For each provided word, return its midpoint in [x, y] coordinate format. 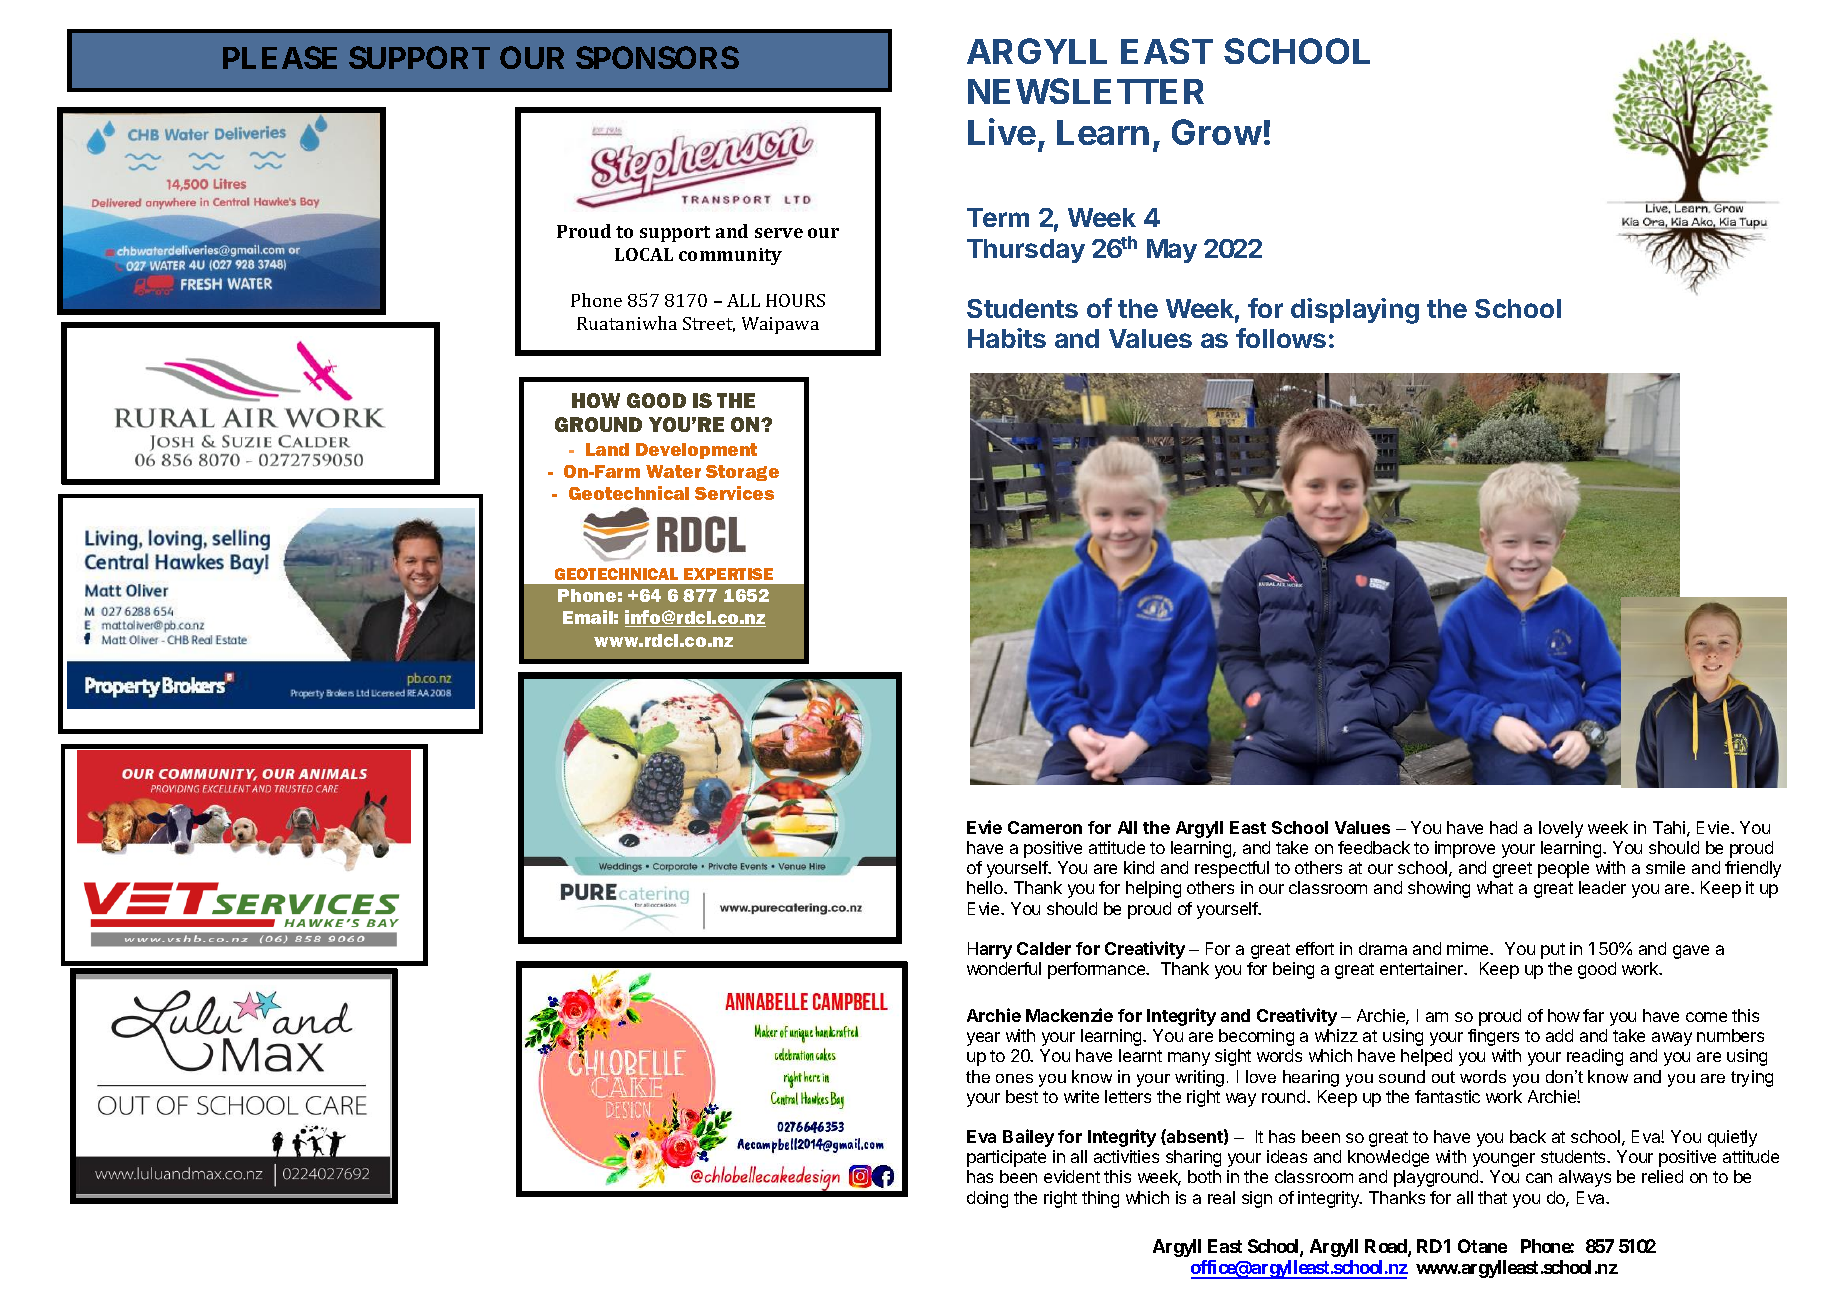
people [1563, 869]
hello [986, 887]
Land [607, 449]
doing [987, 1199]
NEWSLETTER [1086, 91]
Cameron [1045, 827]
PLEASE [280, 57]
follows [1281, 338]
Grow [1217, 132]
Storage [742, 473]
